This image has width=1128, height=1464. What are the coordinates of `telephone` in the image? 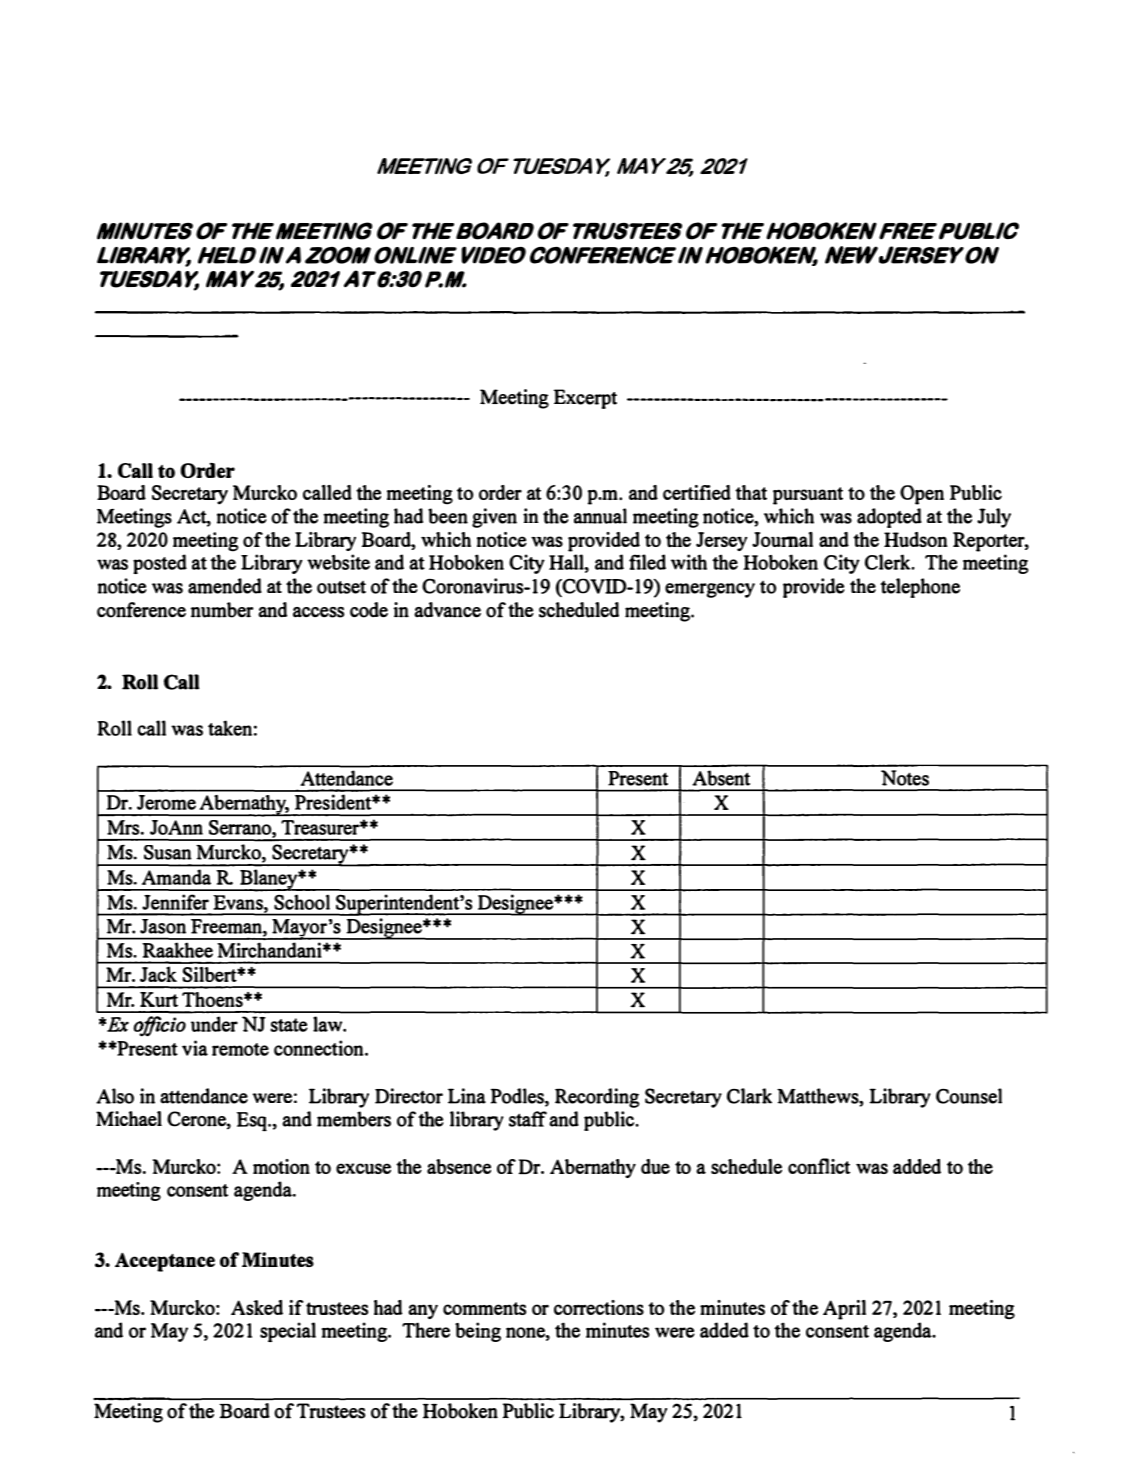 It's located at (920, 588).
